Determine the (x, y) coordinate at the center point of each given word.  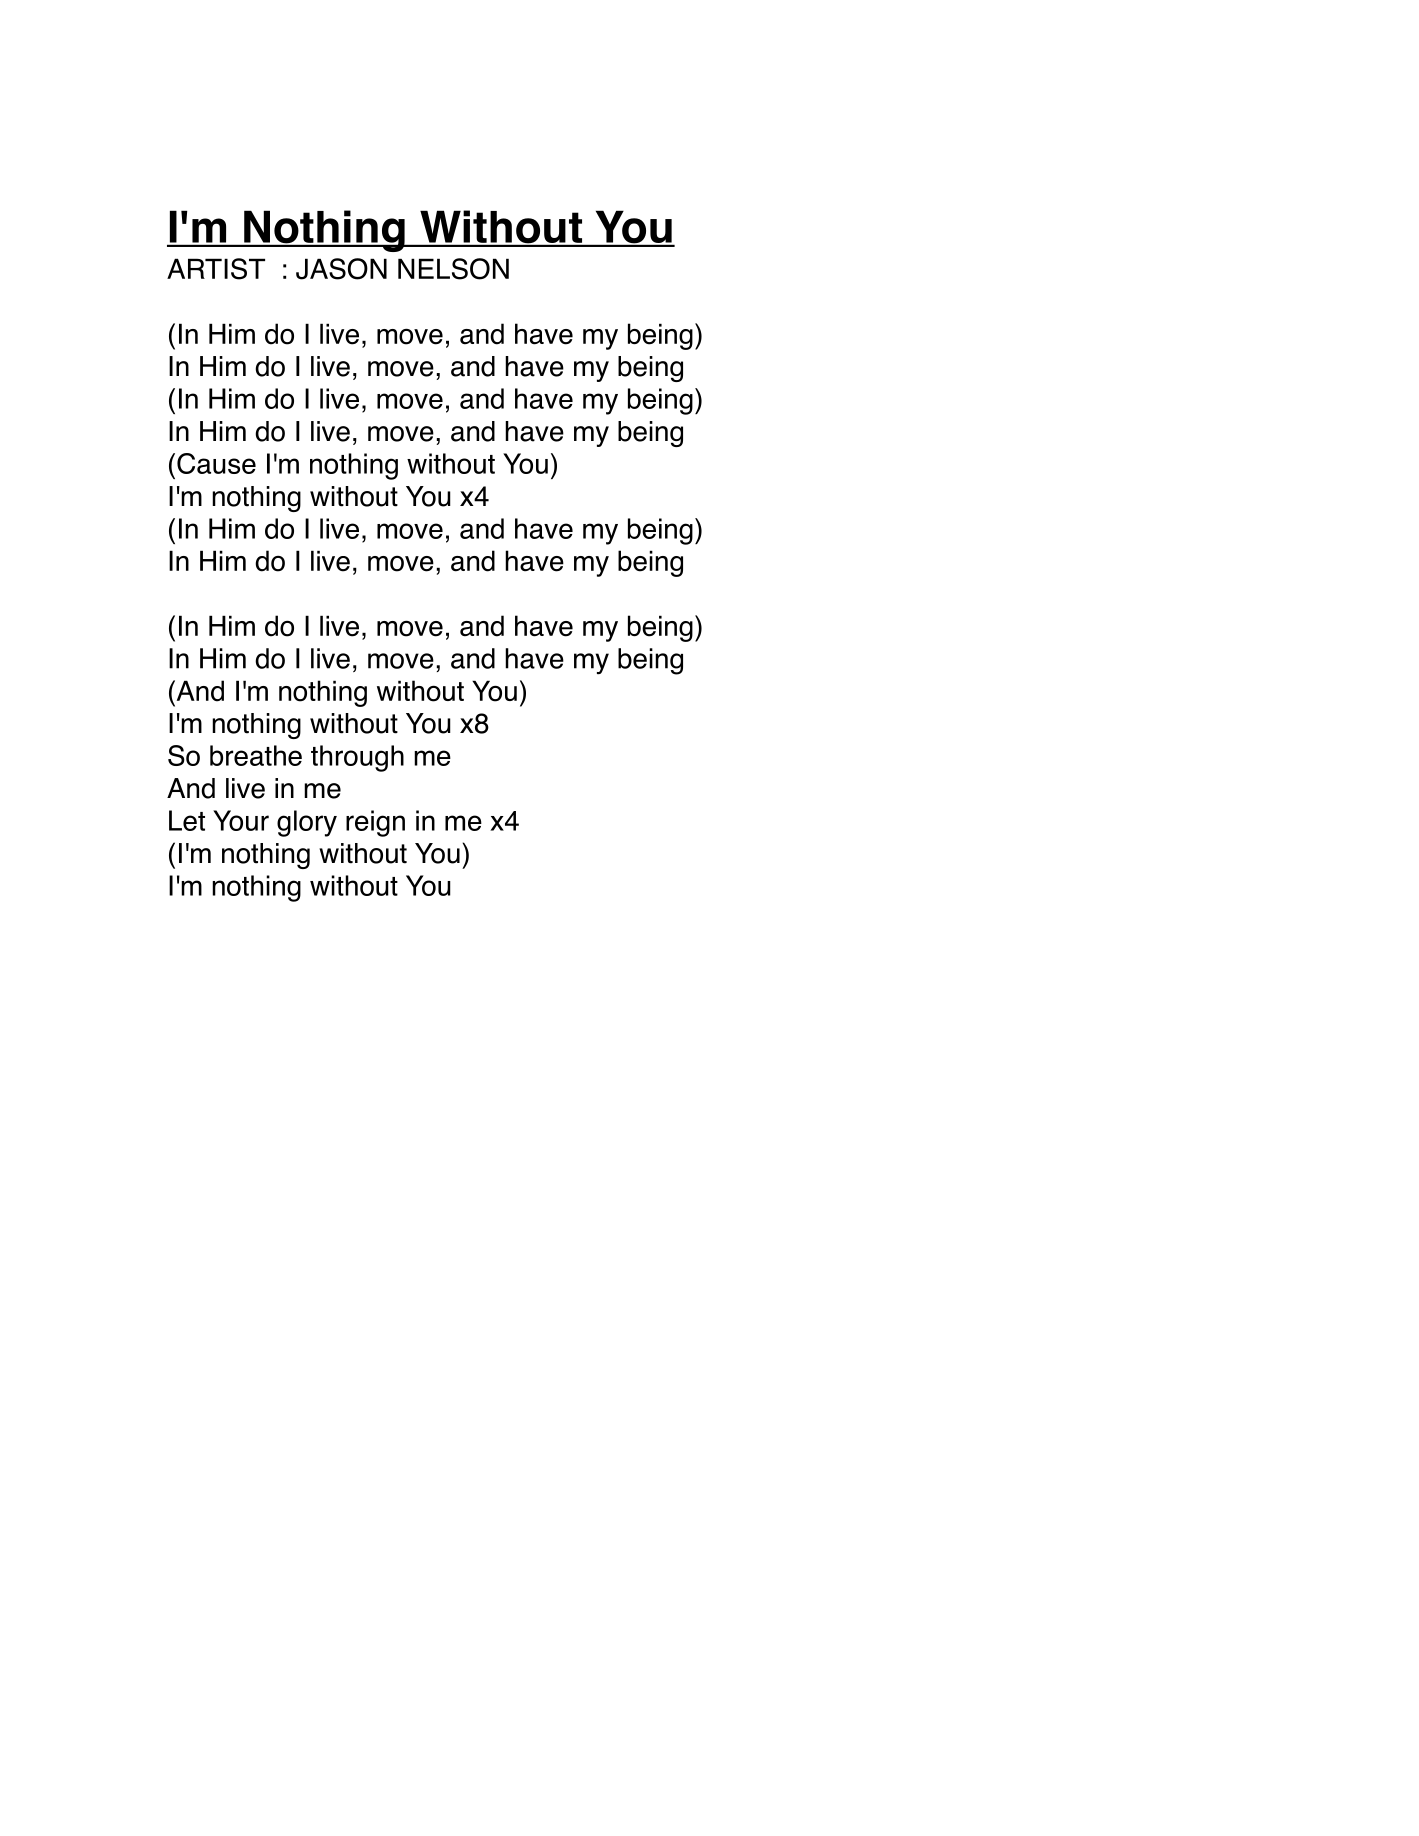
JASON (341, 269)
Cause (216, 463)
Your (241, 820)
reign (375, 823)
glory (307, 823)
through (357, 758)
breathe (256, 755)
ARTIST (216, 269)
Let (187, 820)
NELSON (453, 269)
